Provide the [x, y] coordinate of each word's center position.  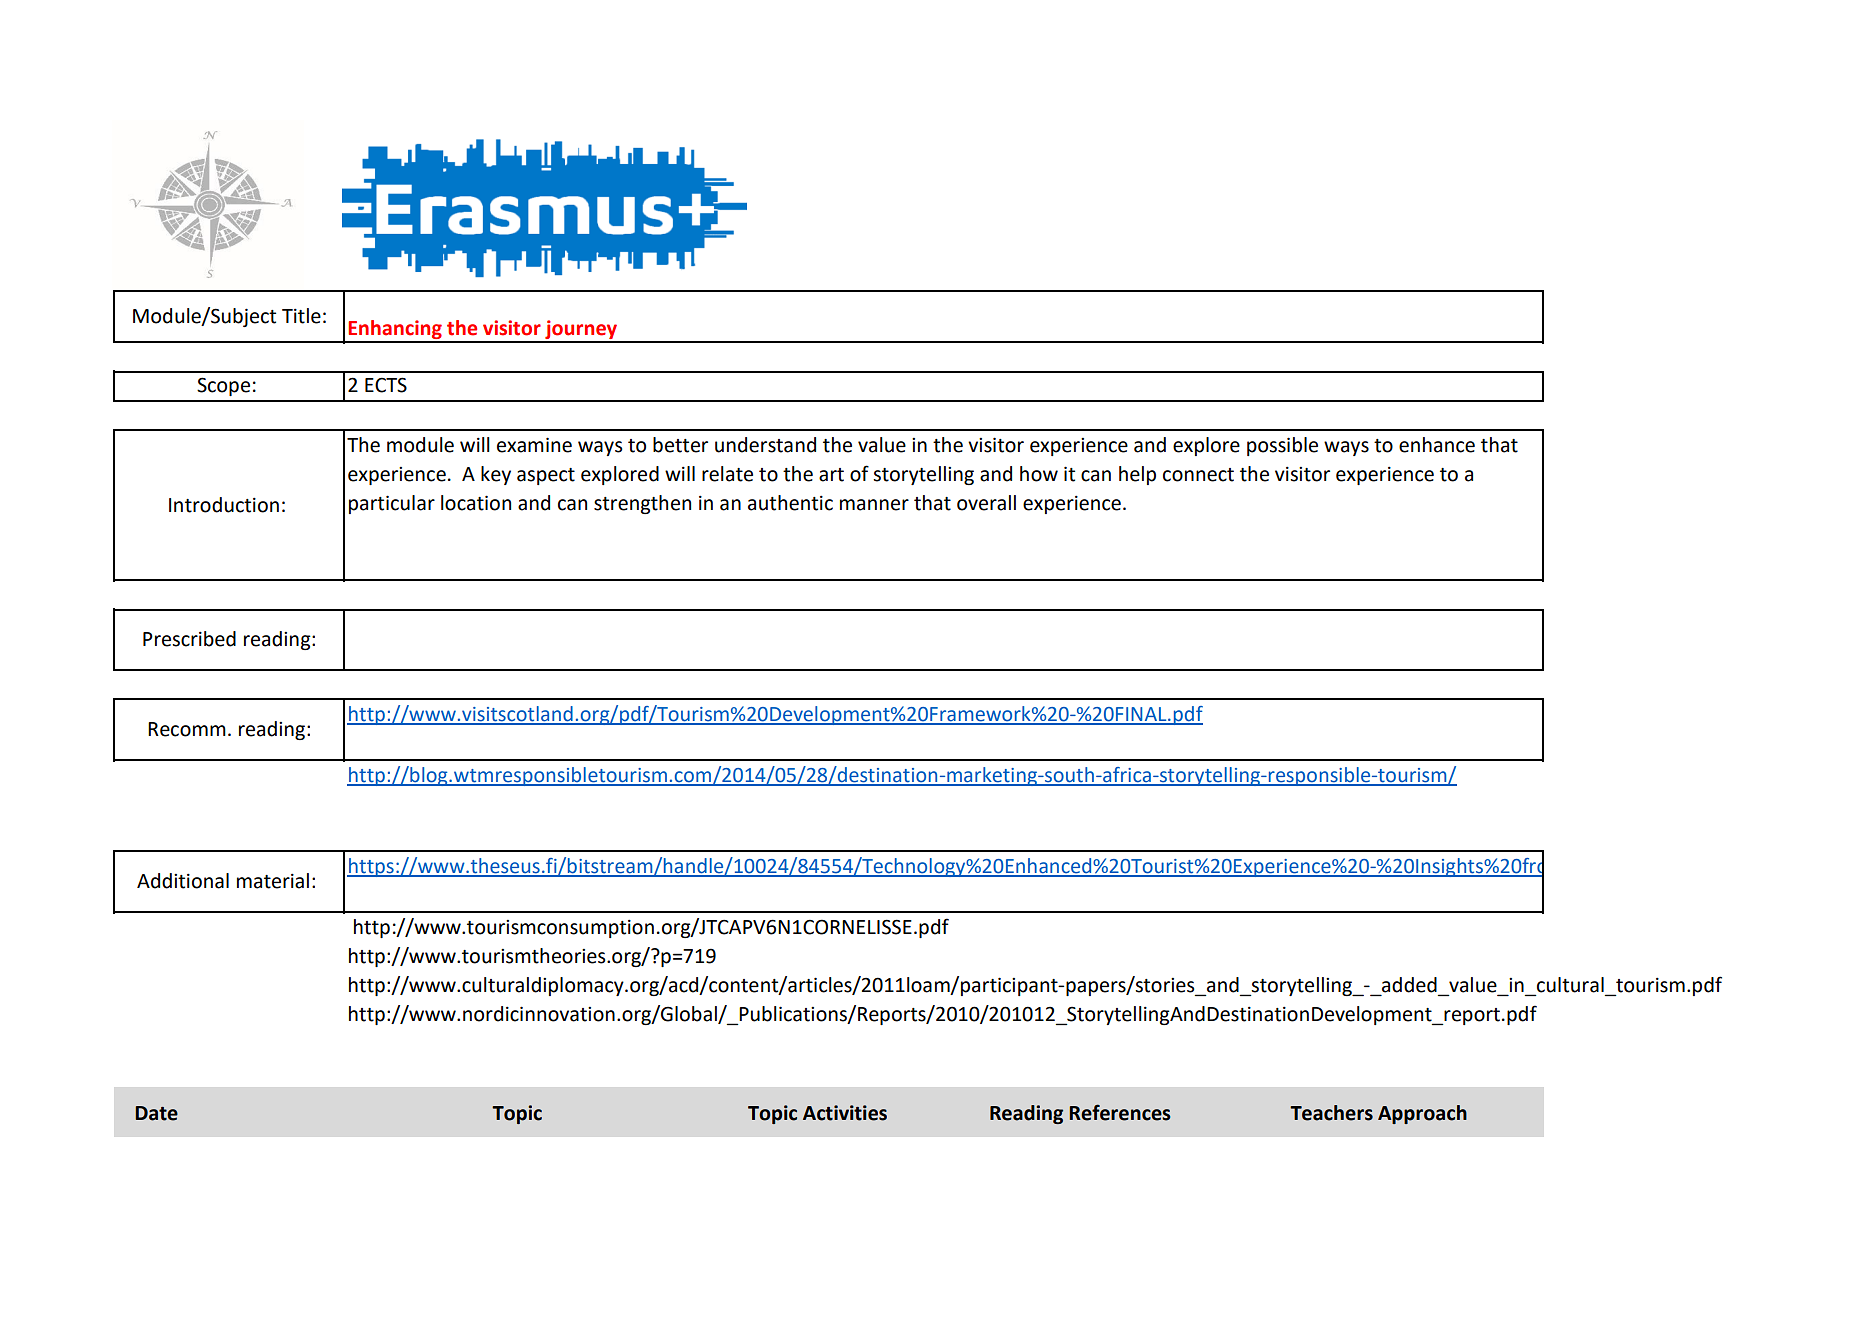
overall [986, 503]
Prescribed [189, 639]
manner [874, 505]
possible [1282, 446]
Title [301, 316]
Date [156, 1113]
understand [765, 445]
